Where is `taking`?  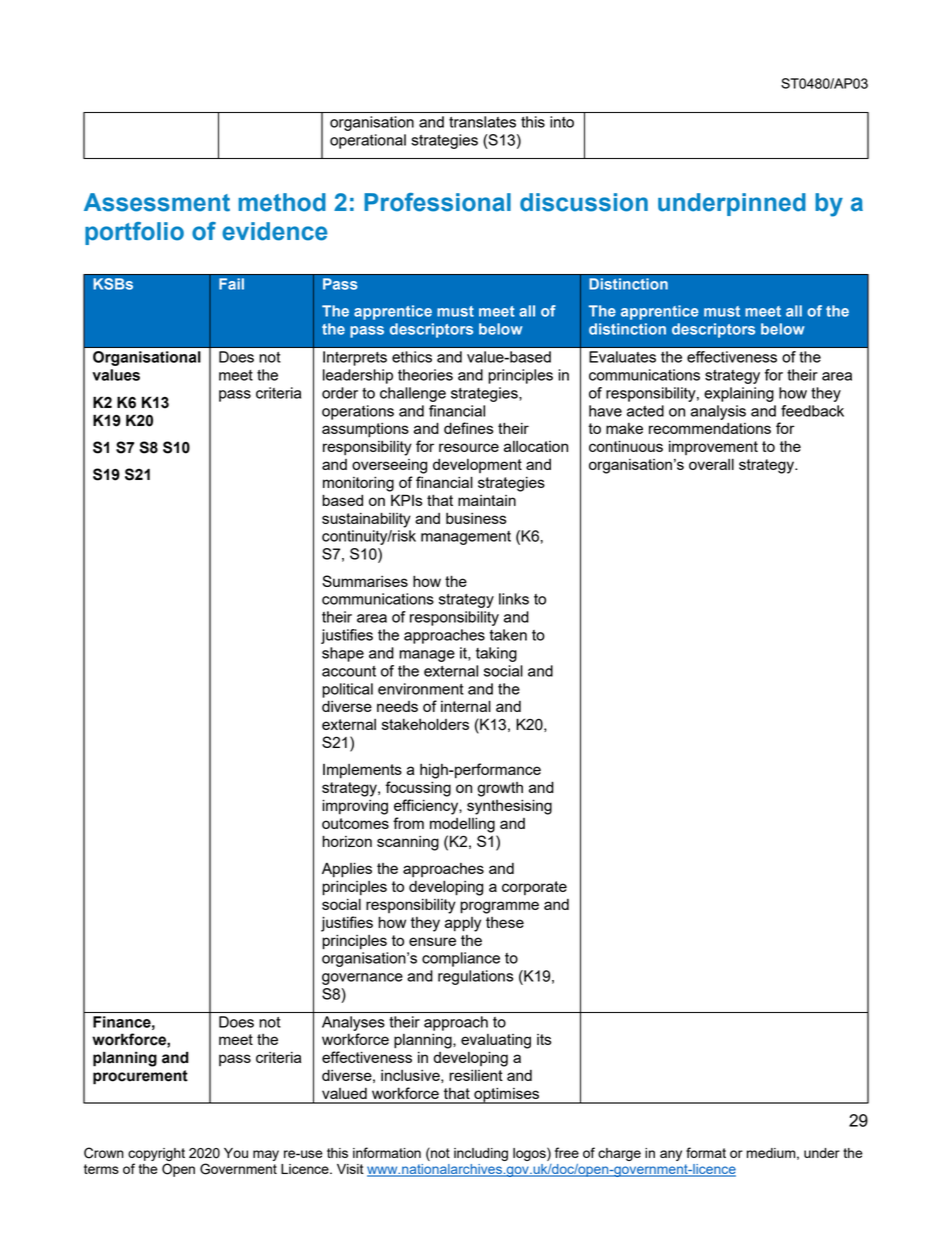 taking is located at coordinates (496, 654).
